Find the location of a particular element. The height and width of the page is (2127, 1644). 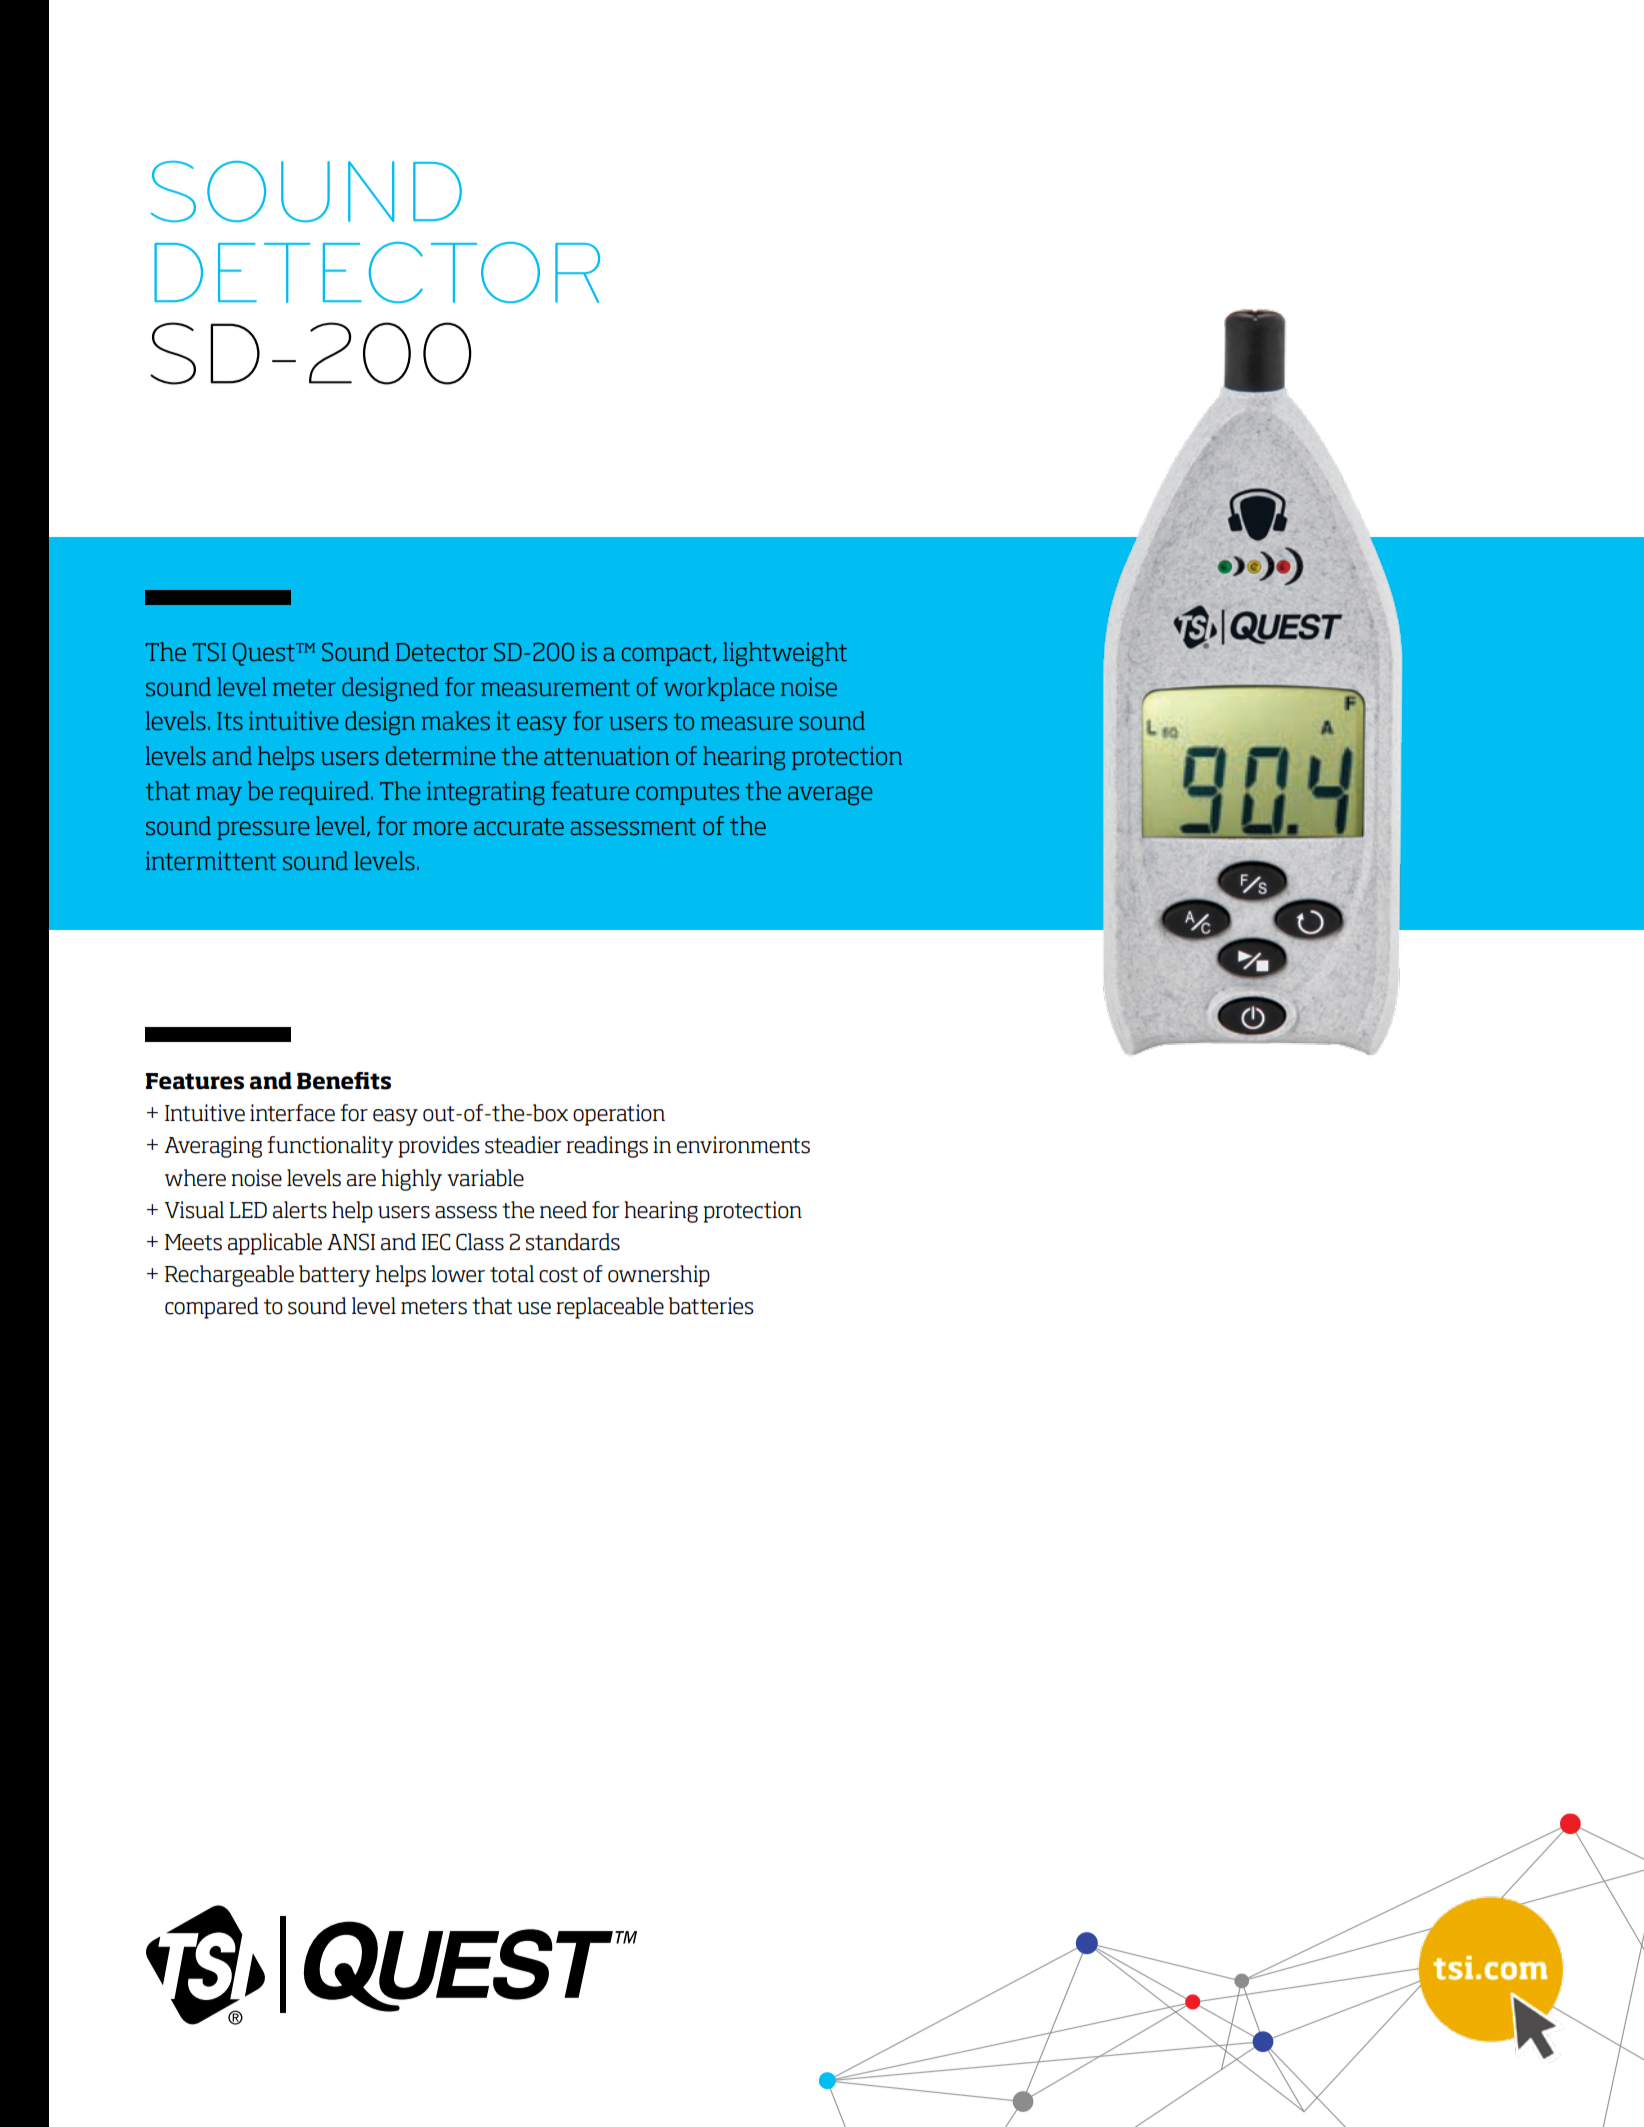

pressure is located at coordinates (263, 830).
